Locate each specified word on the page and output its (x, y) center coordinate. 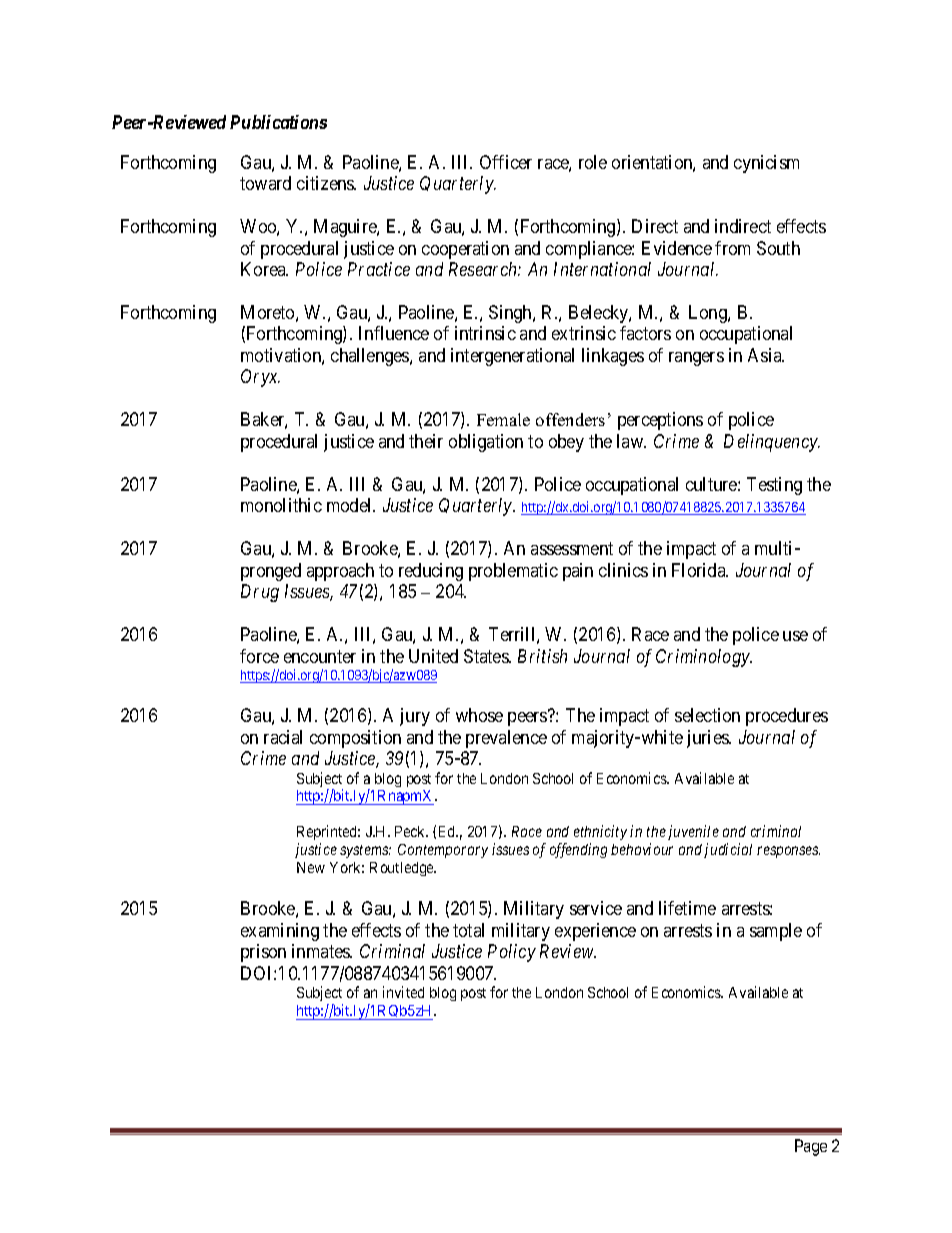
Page (811, 1147)
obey (566, 443)
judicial (728, 850)
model (351, 505)
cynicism (766, 164)
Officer (506, 162)
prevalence (506, 739)
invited (403, 992)
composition (355, 739)
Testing (774, 486)
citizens (326, 183)
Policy (512, 953)
